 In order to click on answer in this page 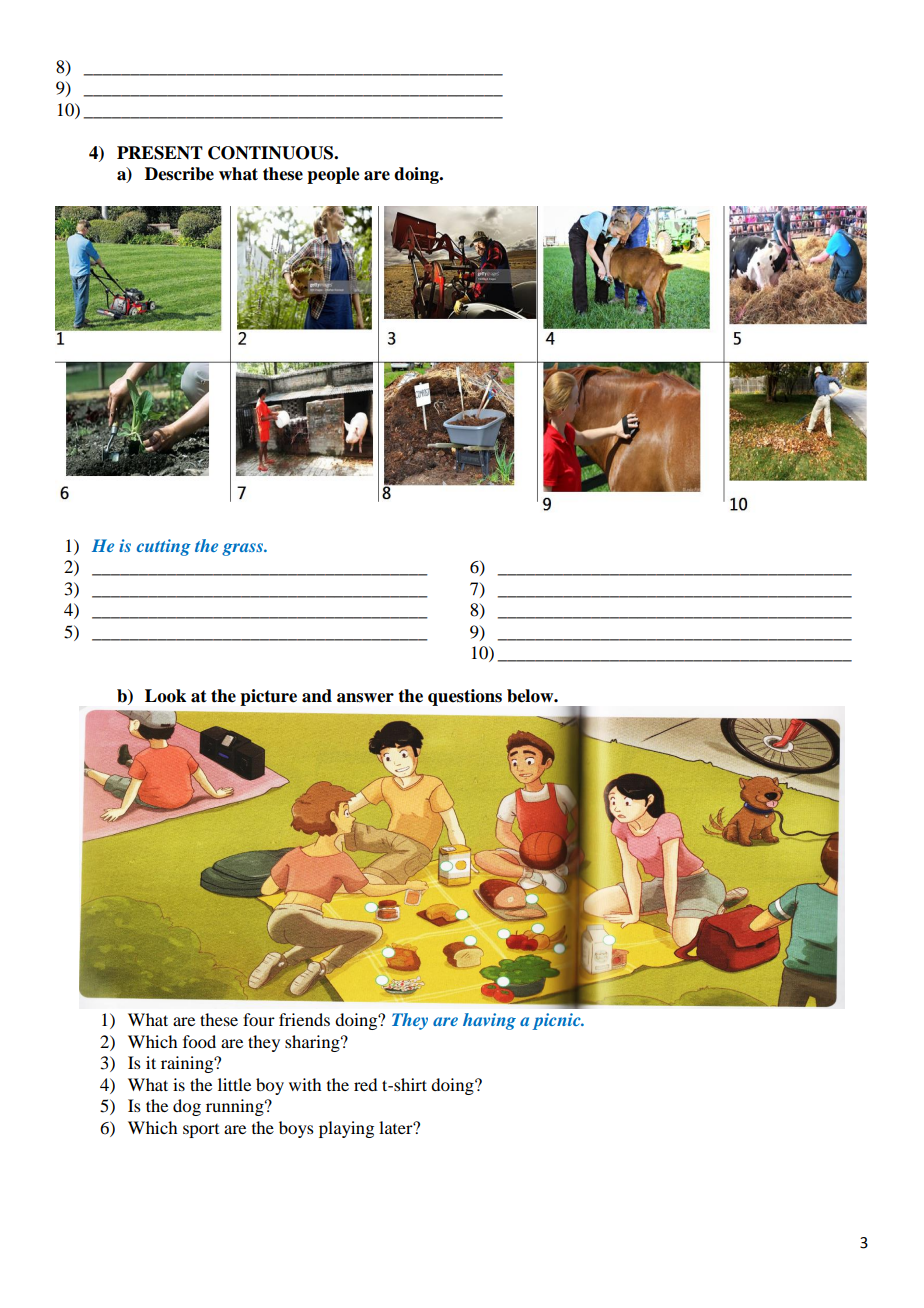, I will do `click(365, 698)`.
